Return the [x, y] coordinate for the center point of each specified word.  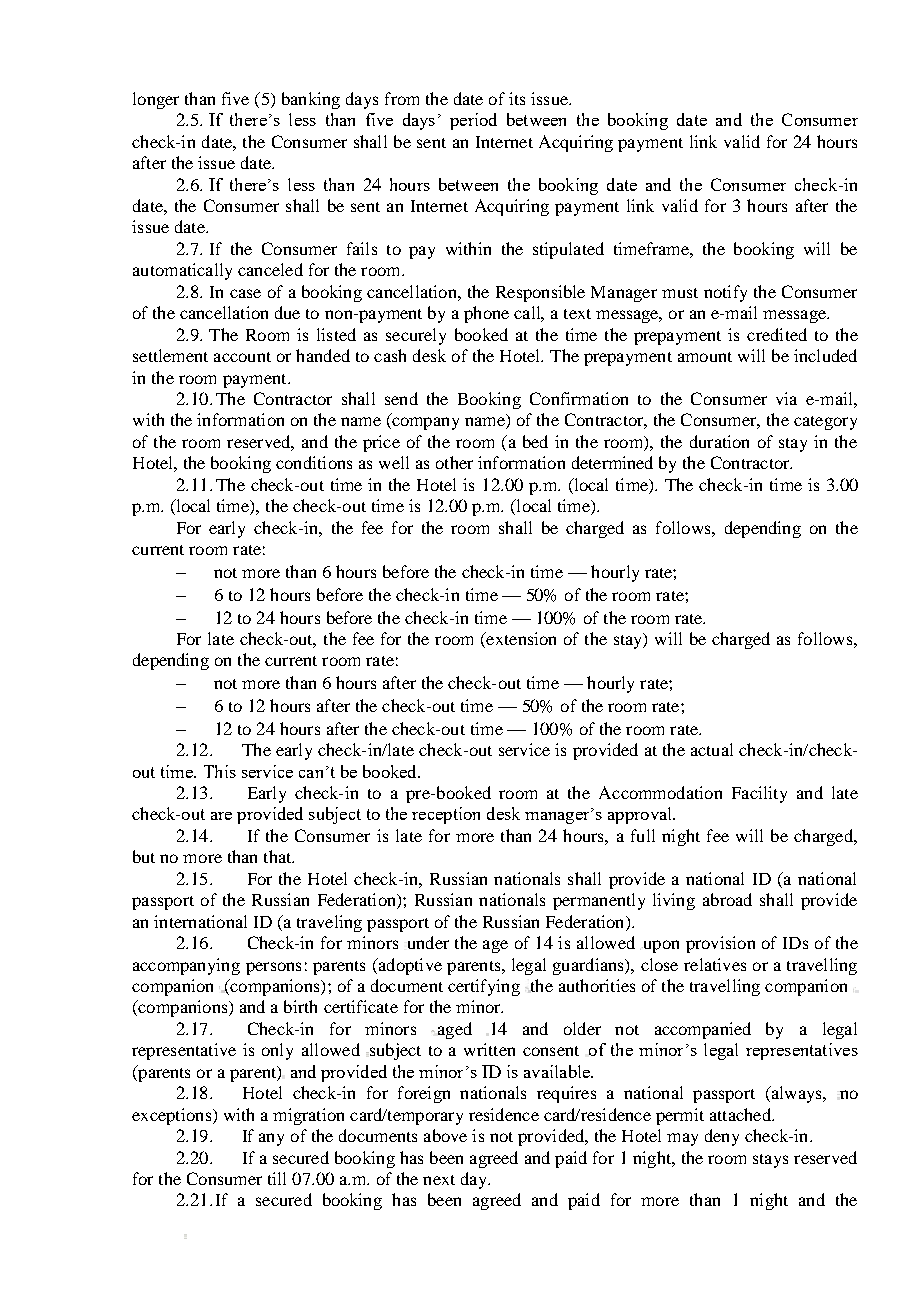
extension [520, 640]
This [220, 771]
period [473, 121]
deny [722, 1137]
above [445, 1135]
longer [156, 100]
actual [712, 749]
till [277, 1178]
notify [725, 293]
